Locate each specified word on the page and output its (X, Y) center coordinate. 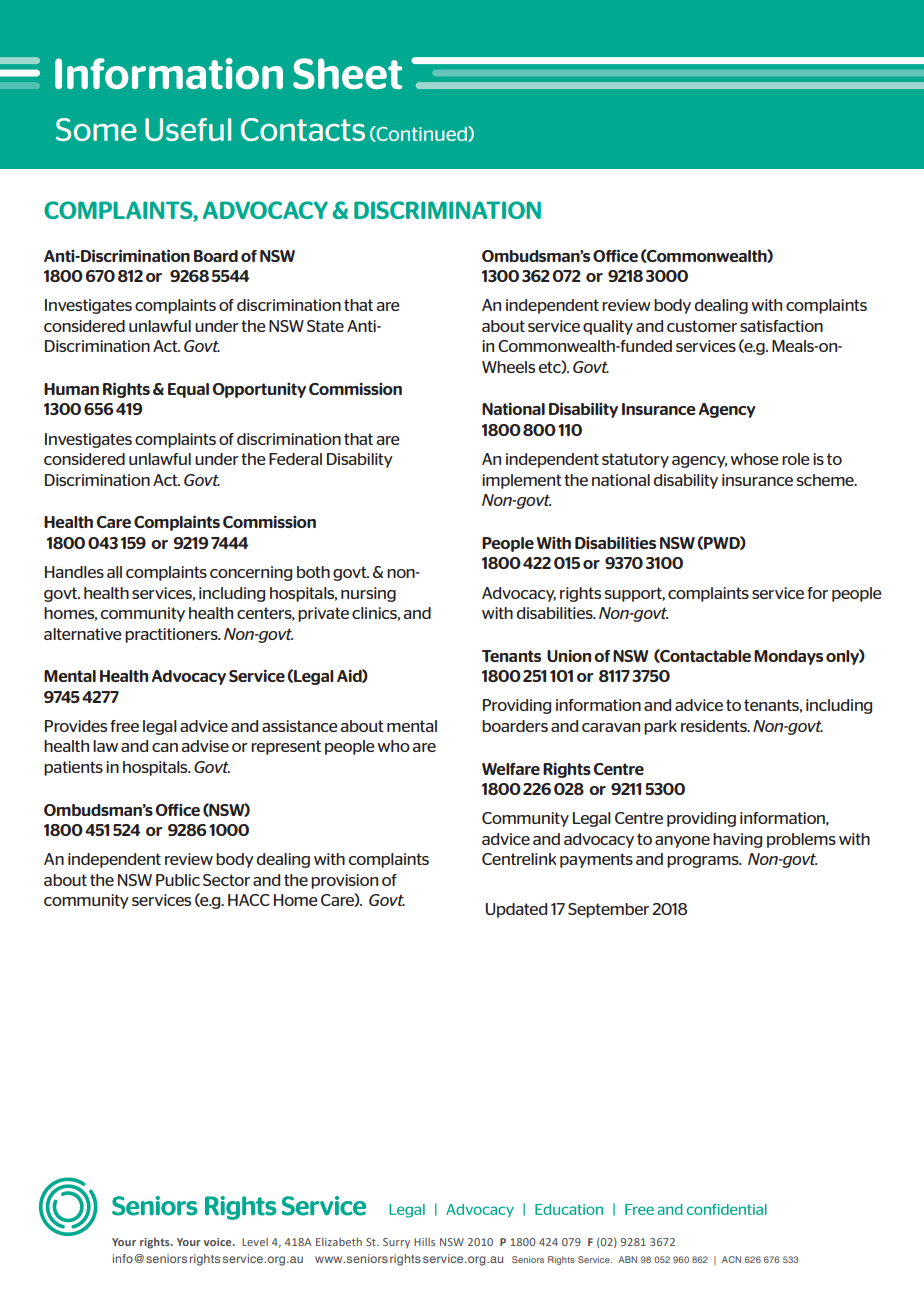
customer (702, 326)
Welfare (511, 769)
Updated (516, 910)
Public (178, 880)
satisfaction (781, 326)
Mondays (788, 657)
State (325, 326)
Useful (188, 129)
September (608, 910)
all (114, 572)
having (737, 840)
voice (219, 1242)
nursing (368, 594)
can (165, 747)
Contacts (303, 129)
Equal (188, 390)
